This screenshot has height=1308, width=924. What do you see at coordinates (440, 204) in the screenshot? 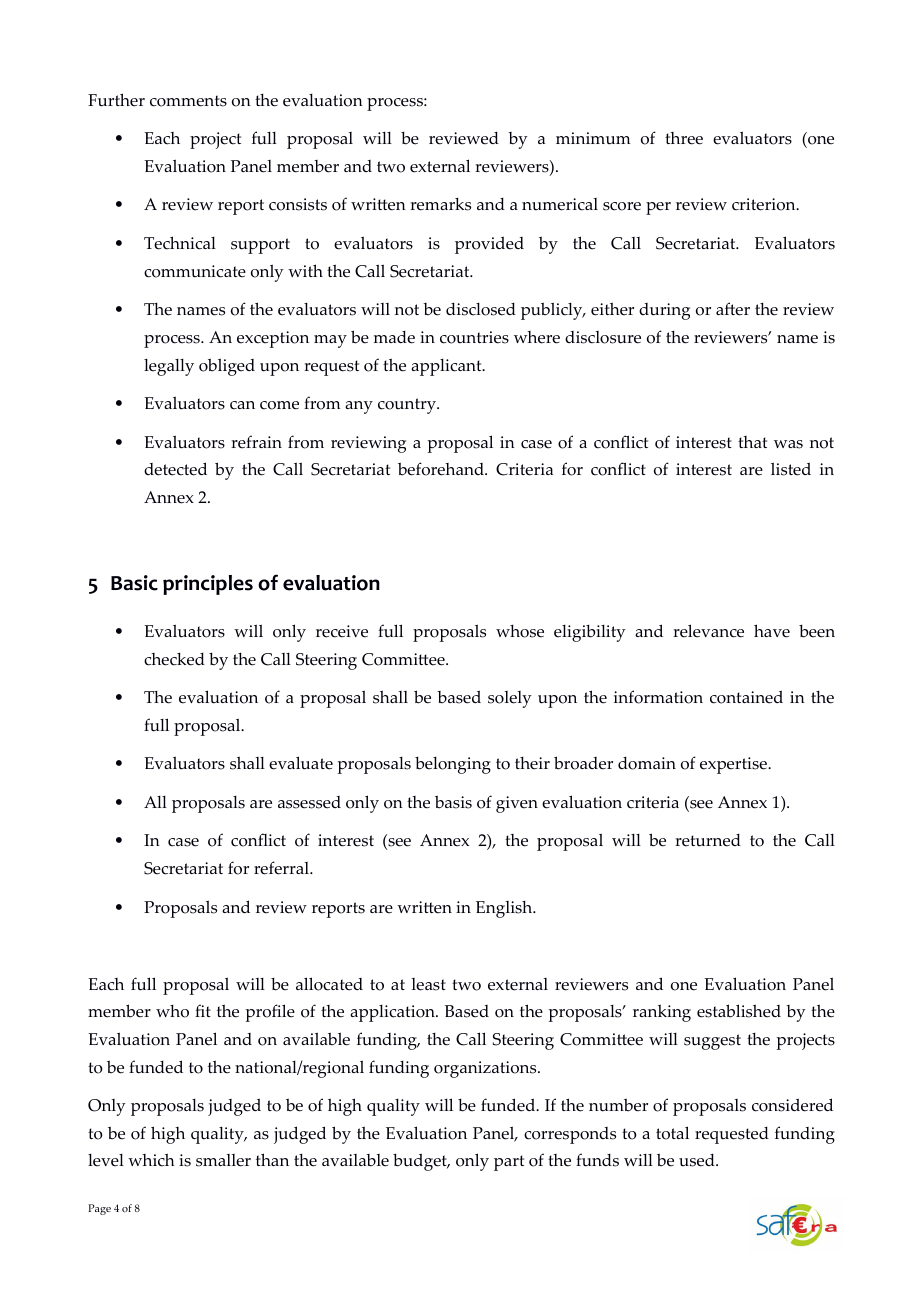
I see `remarks` at bounding box center [440, 204].
